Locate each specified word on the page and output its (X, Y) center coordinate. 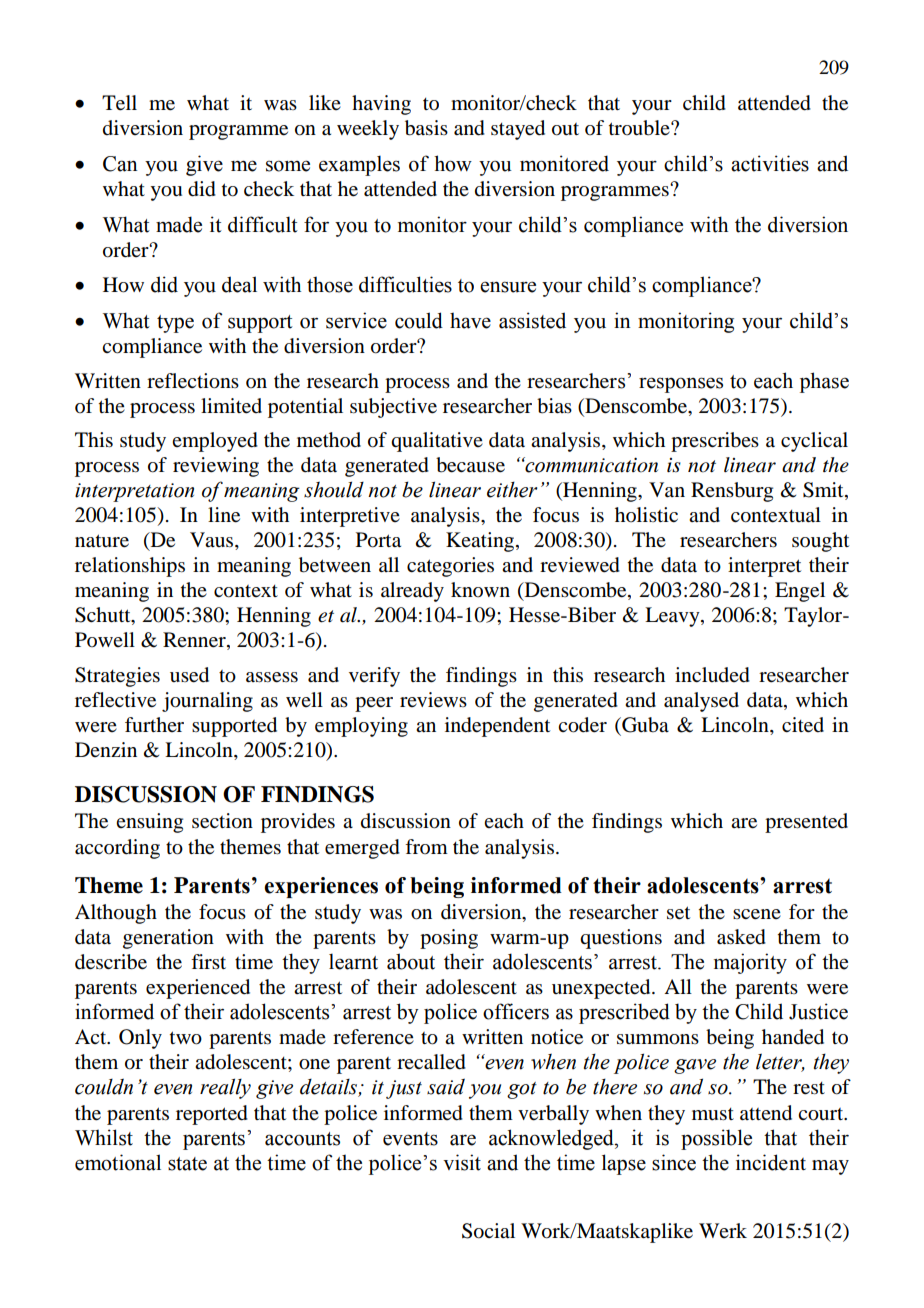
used (189, 675)
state (187, 1164)
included (712, 675)
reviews (433, 700)
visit (462, 1162)
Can (120, 164)
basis (426, 128)
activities (770, 163)
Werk (723, 1230)
